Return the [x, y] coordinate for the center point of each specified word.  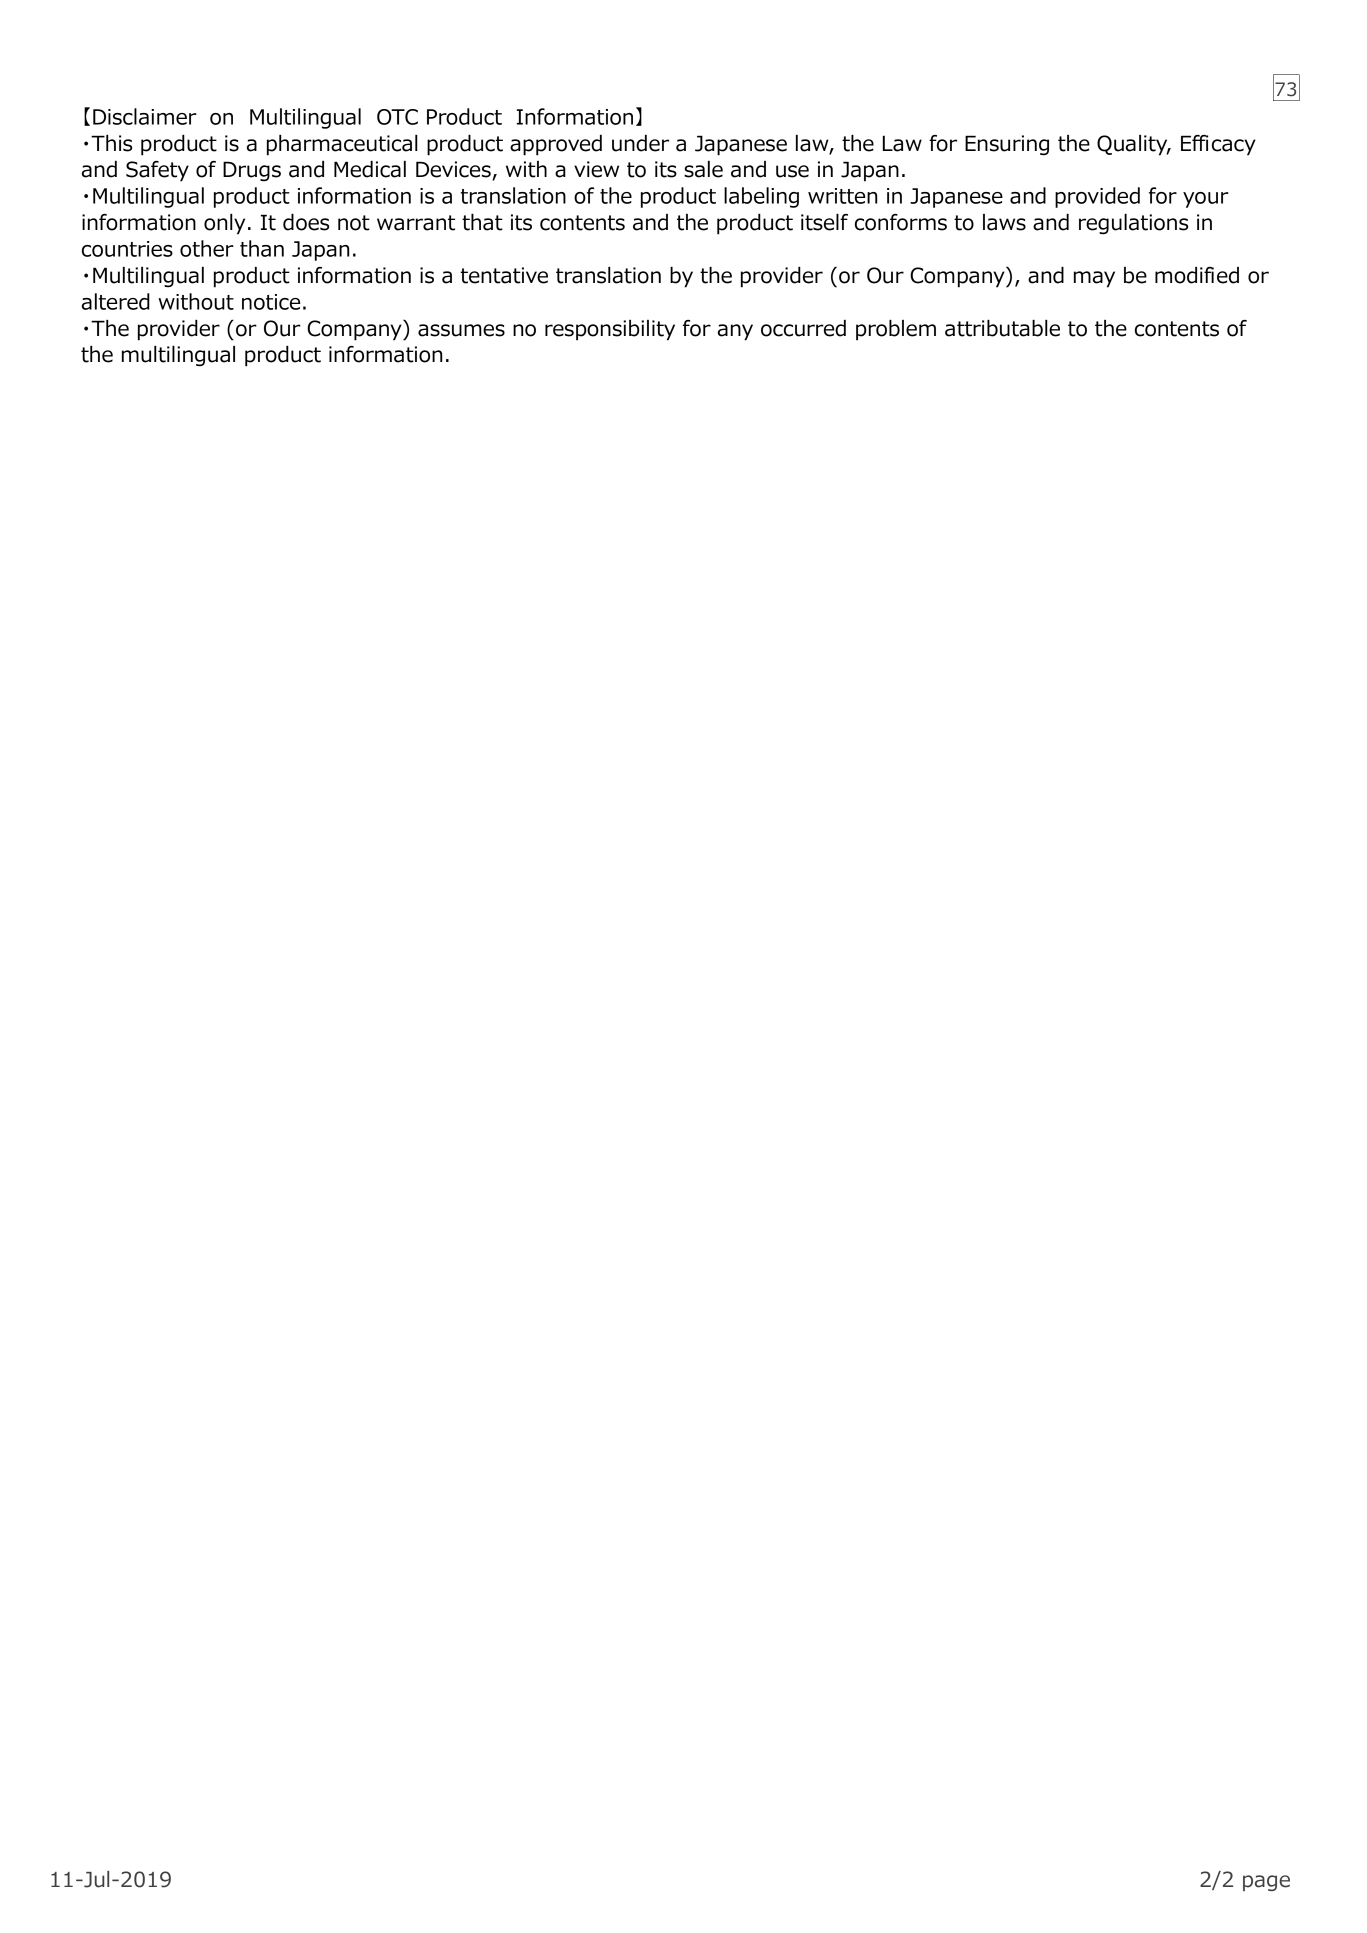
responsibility [610, 330]
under [640, 143]
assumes [461, 330]
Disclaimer [145, 116]
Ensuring [1007, 145]
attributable [1002, 328]
